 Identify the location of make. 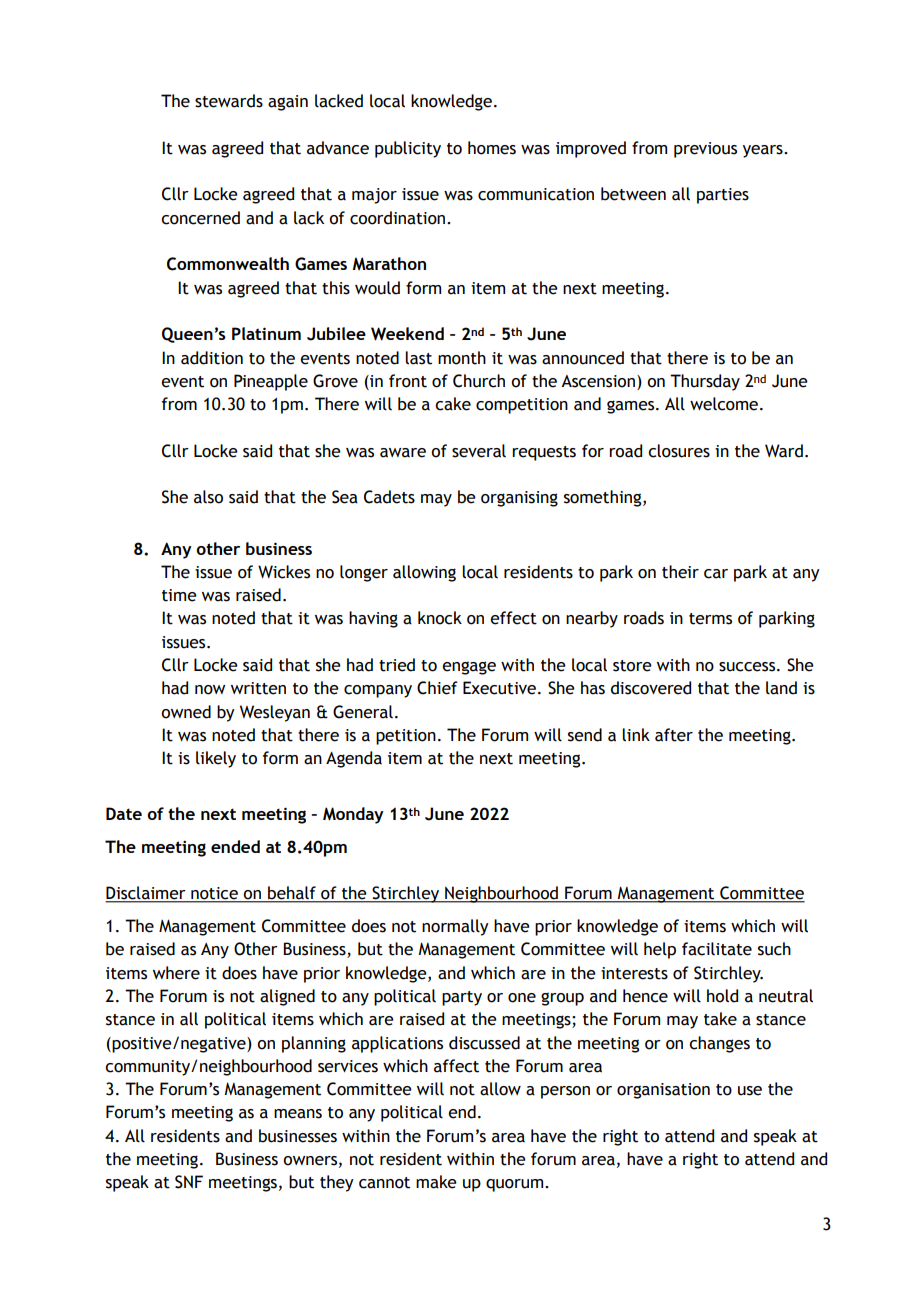
(436, 1182).
